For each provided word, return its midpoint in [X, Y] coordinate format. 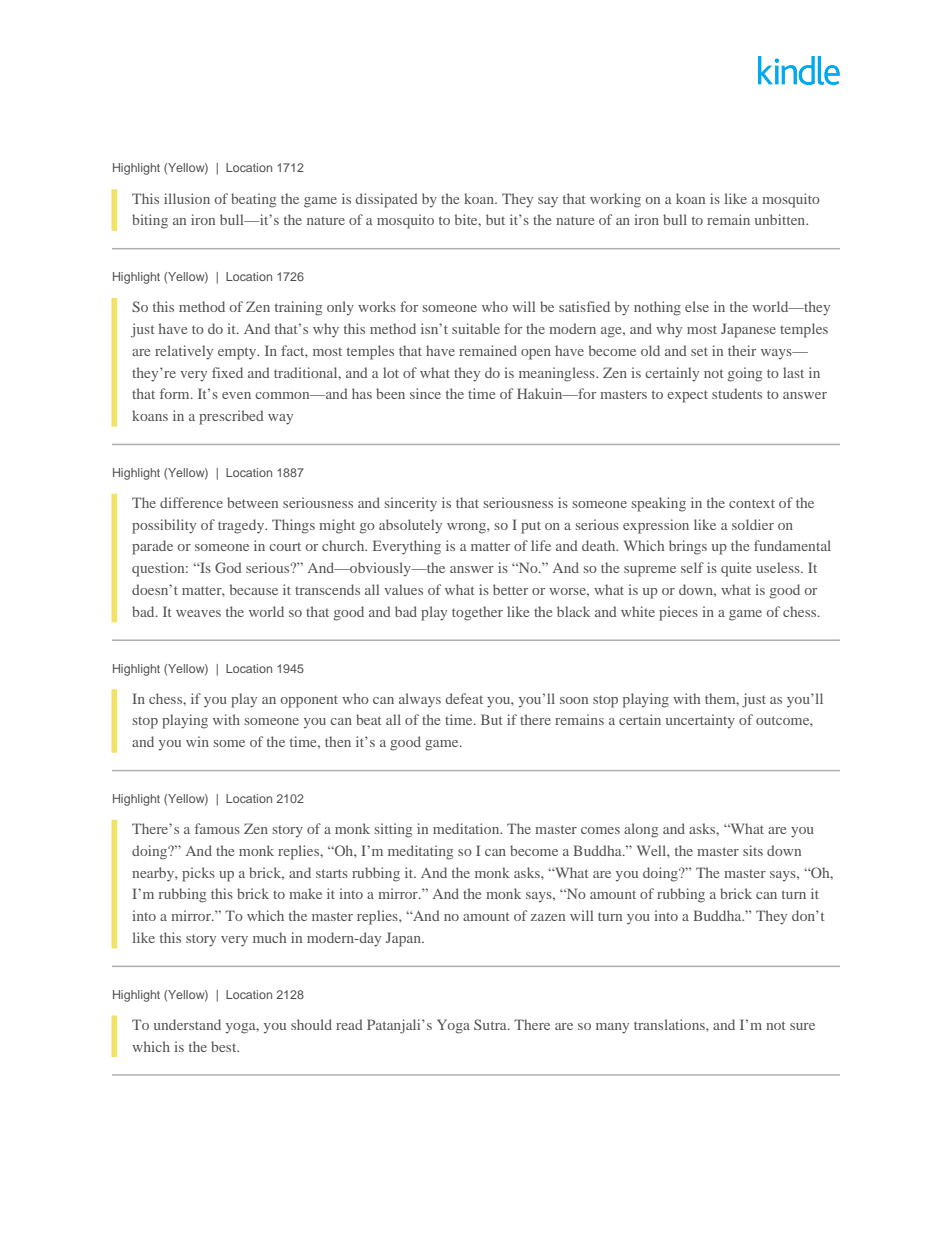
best [225, 1046]
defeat [464, 698]
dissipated [386, 200]
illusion [187, 198]
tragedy [242, 526]
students [737, 393]
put [531, 527]
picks [198, 874]
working [615, 200]
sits [753, 850]
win [197, 741]
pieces [678, 613]
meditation [467, 828]
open [536, 354]
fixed [227, 372]
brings [688, 547]
